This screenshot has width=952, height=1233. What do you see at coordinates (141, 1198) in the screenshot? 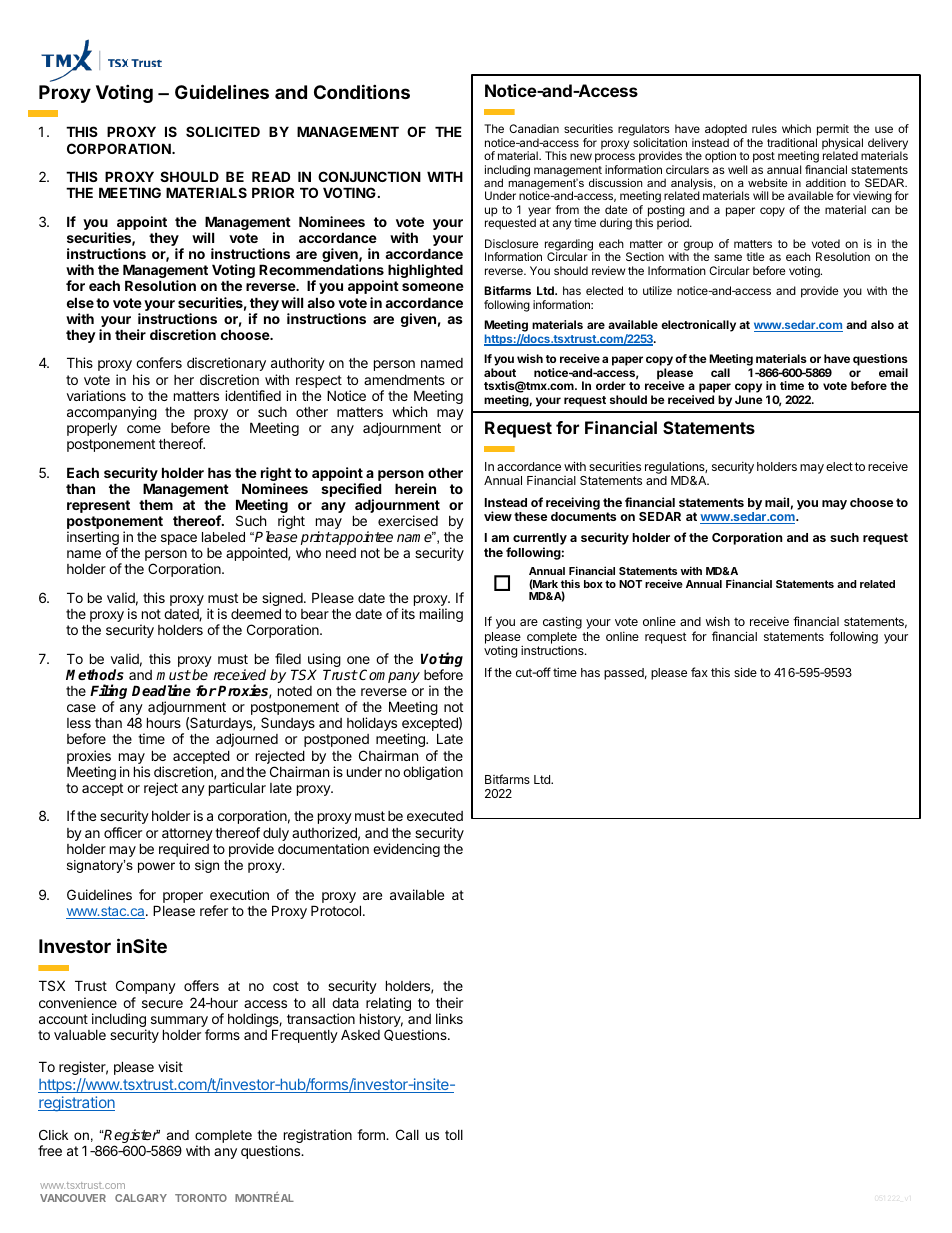
I see `CALGARY` at bounding box center [141, 1198].
